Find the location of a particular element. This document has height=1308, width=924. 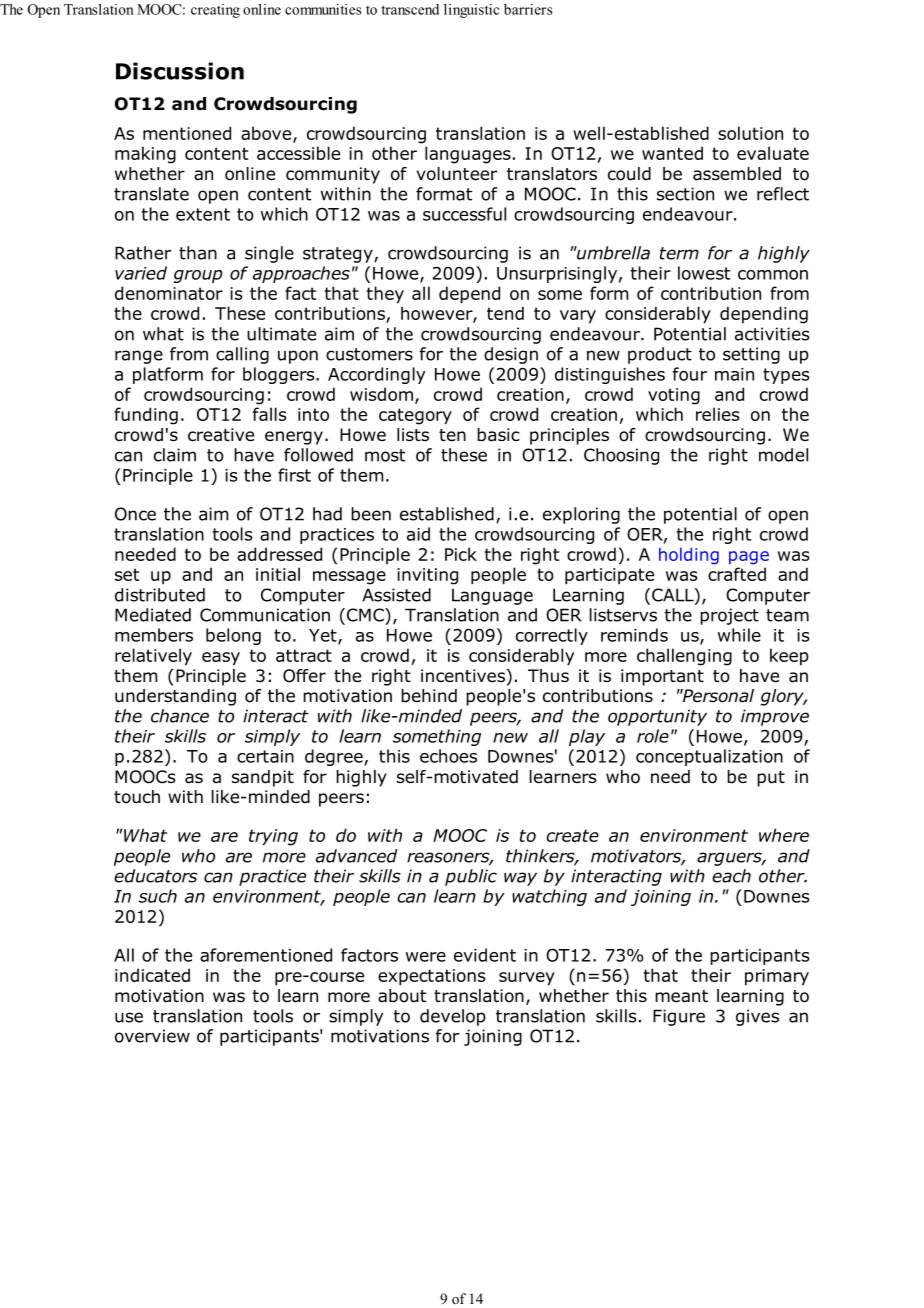

Pick is located at coordinates (461, 554).
